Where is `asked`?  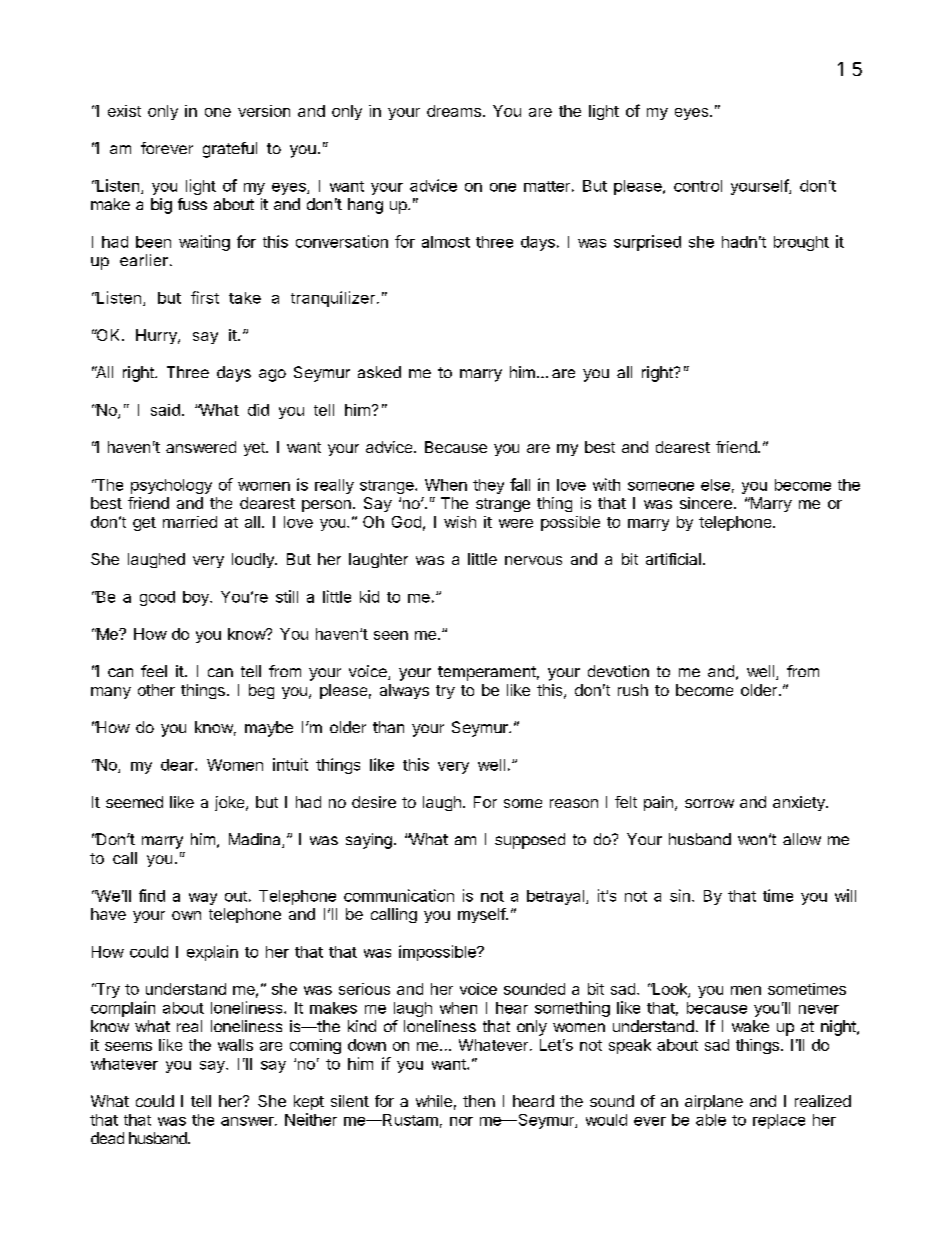 asked is located at coordinates (379, 372).
